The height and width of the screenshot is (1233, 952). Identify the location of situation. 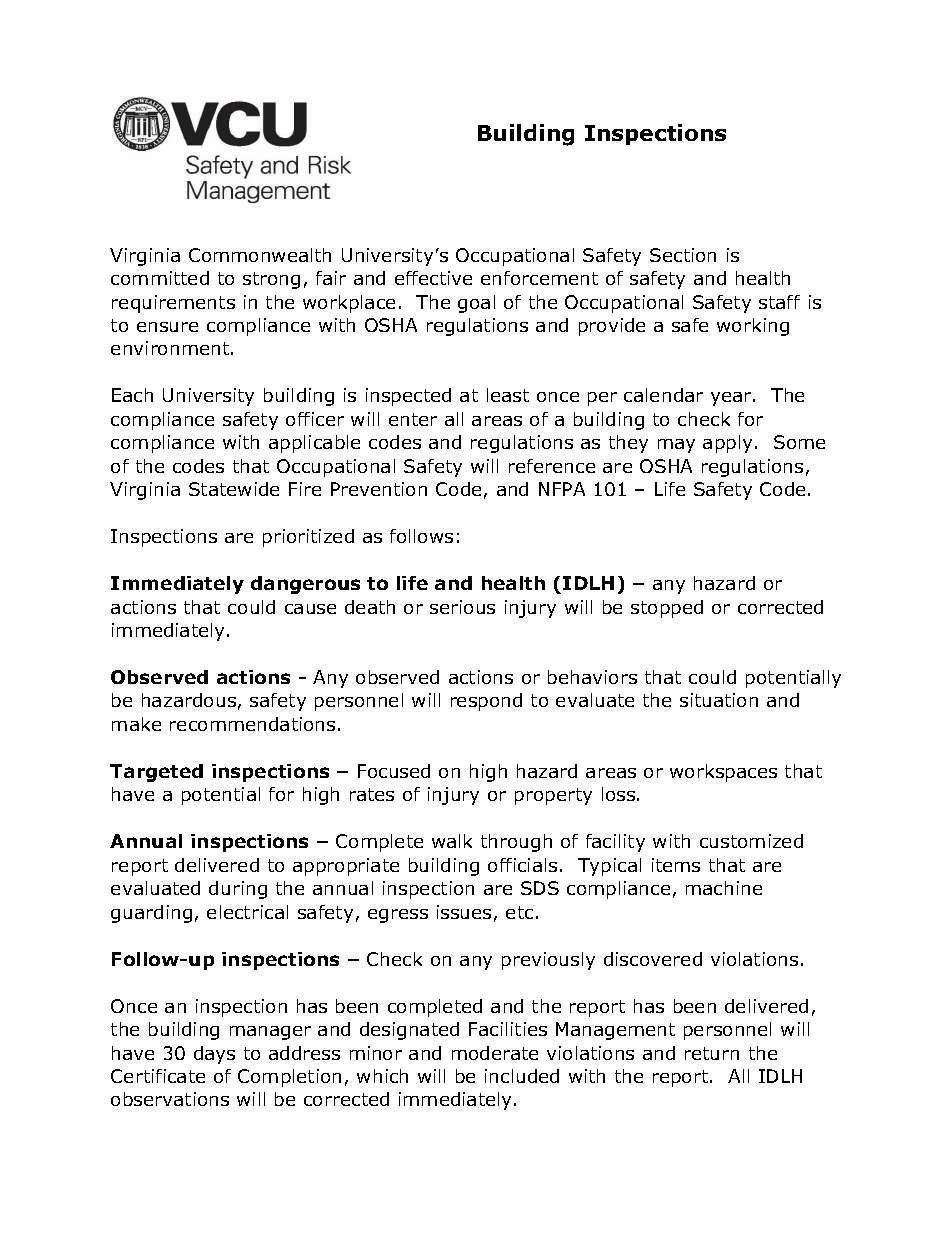
(719, 700).
